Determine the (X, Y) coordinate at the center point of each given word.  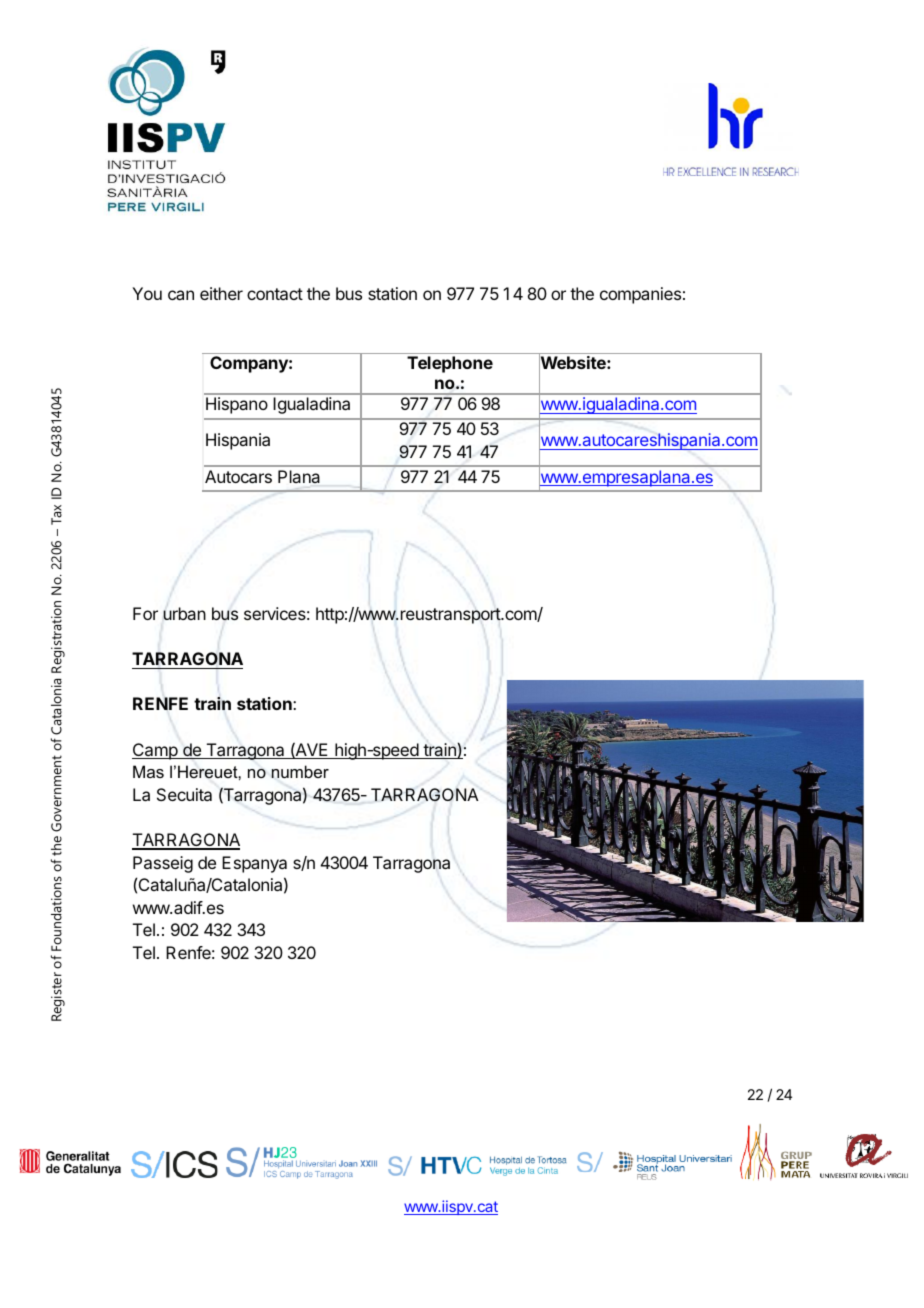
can (181, 295)
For (145, 613)
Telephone (450, 364)
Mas (148, 771)
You (147, 293)
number (300, 771)
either (221, 293)
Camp (156, 751)
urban (184, 613)
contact (275, 294)
